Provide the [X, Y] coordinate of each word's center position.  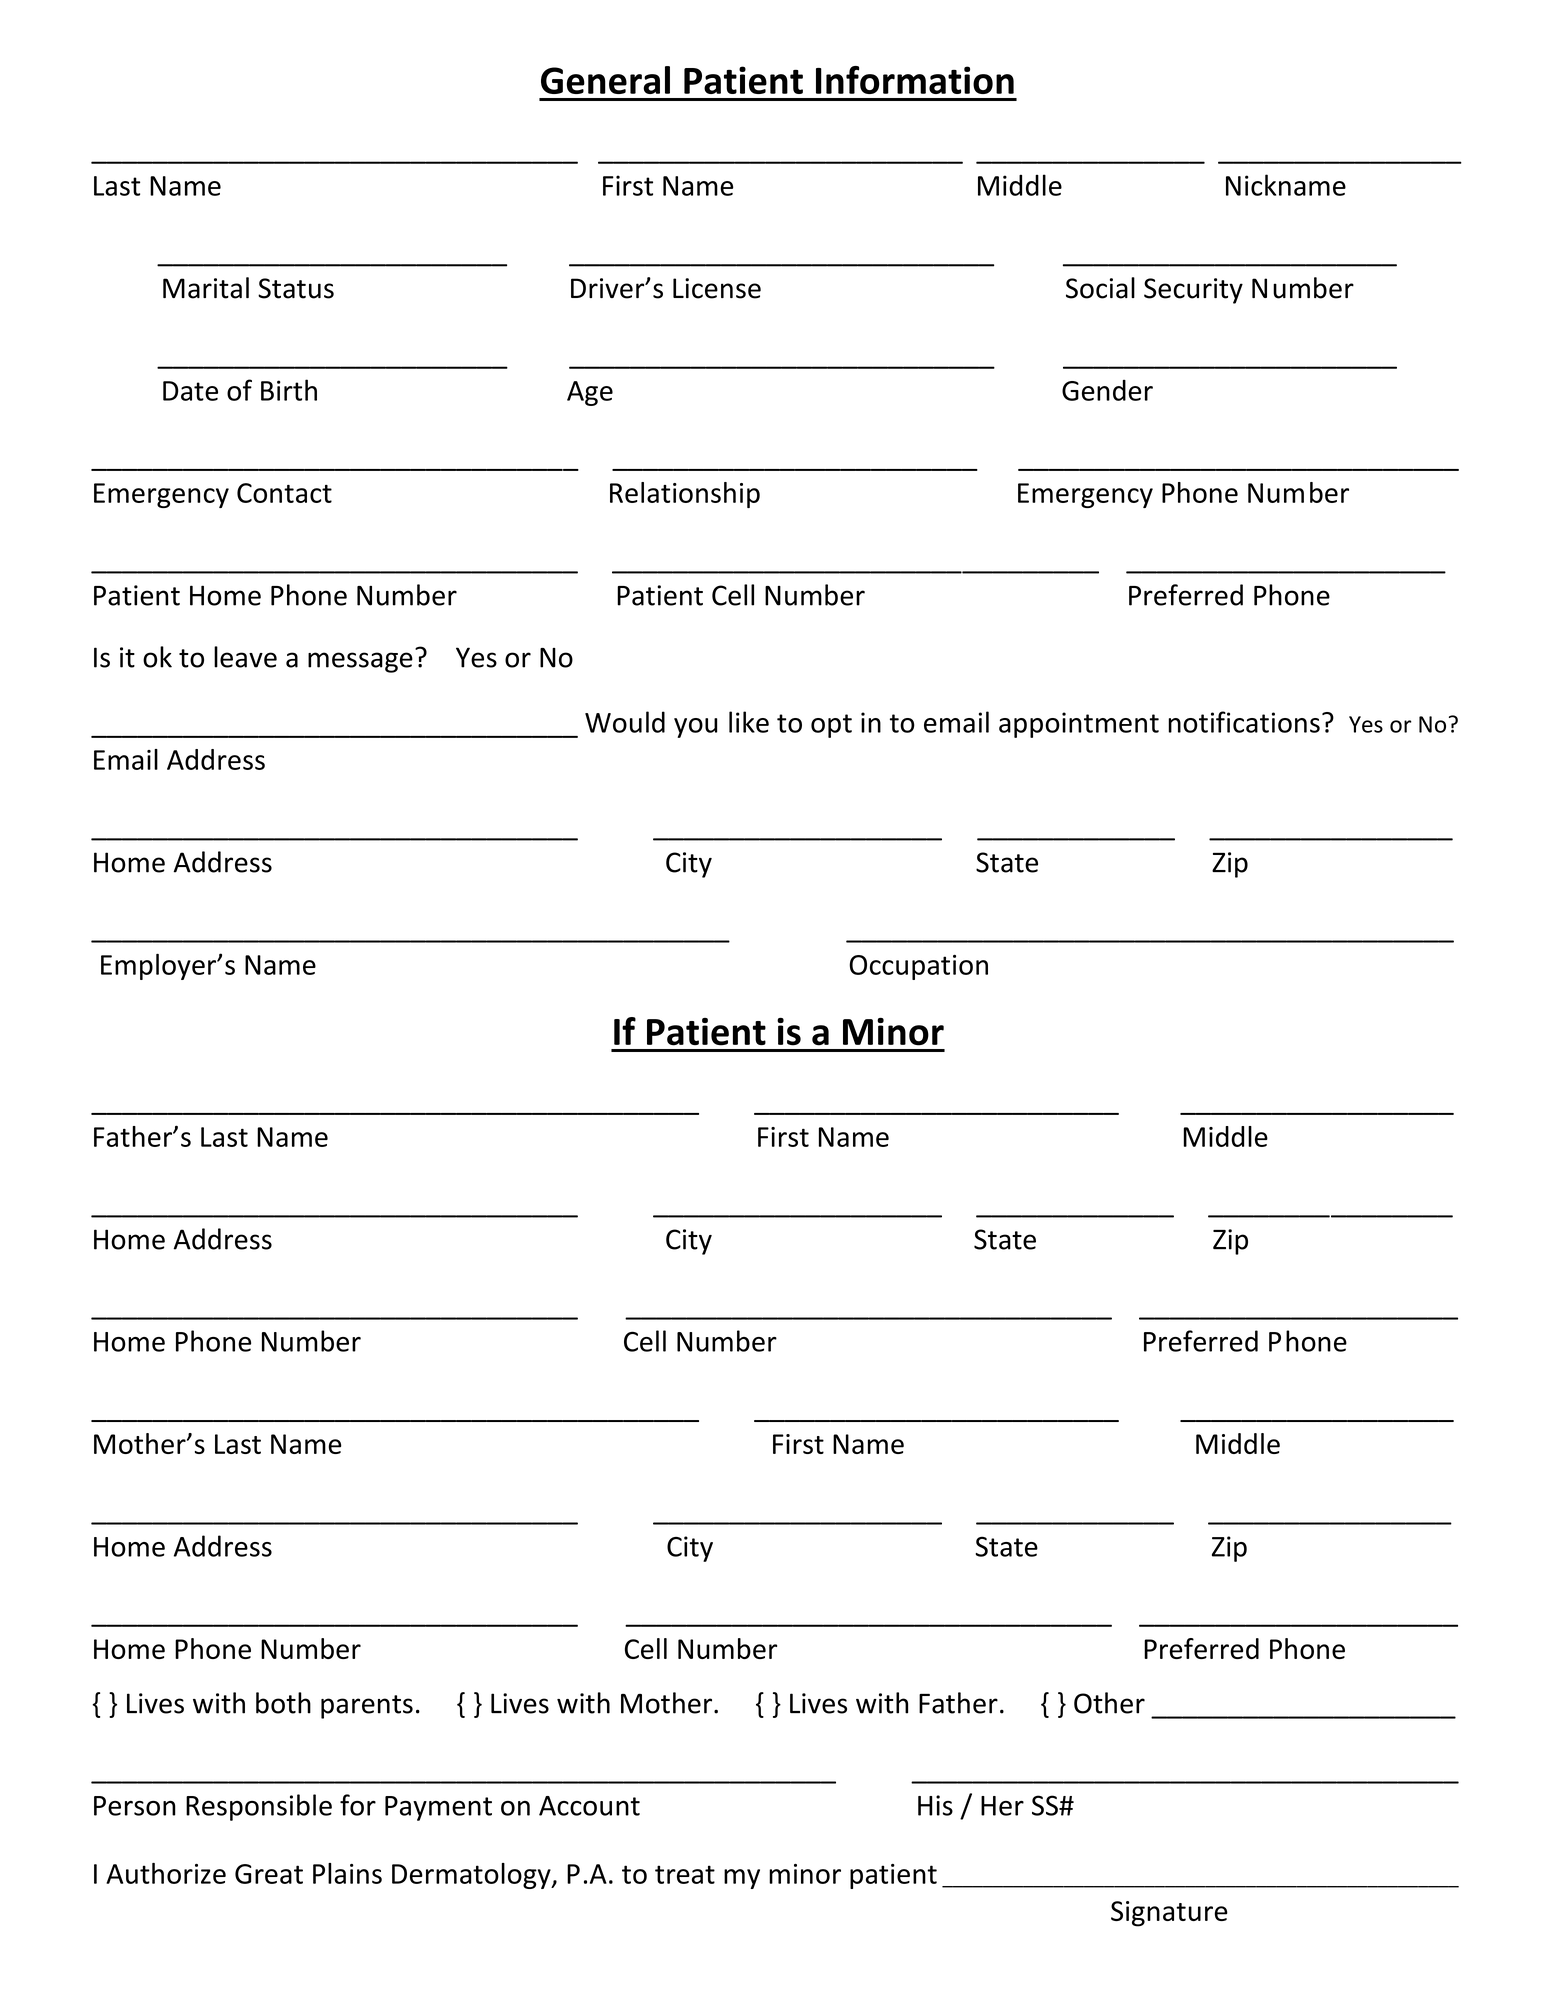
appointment [1079, 725]
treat [685, 1874]
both [283, 1703]
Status [296, 288]
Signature [1169, 1914]
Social [1100, 288]
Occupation [918, 967]
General [605, 80]
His [935, 1805]
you [695, 728]
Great [269, 1874]
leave [245, 657]
